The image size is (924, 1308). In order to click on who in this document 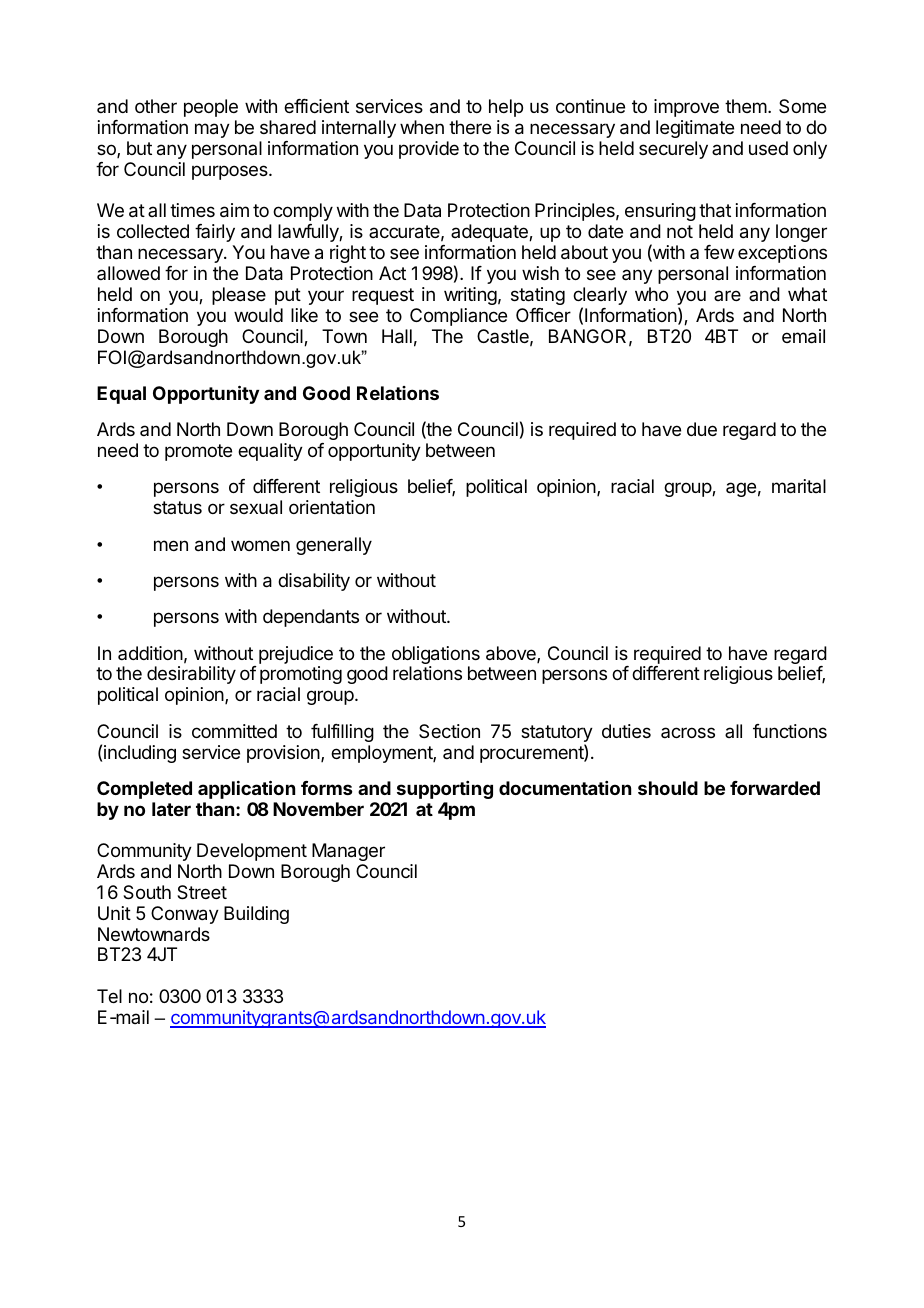, I will do `click(651, 294)`.
